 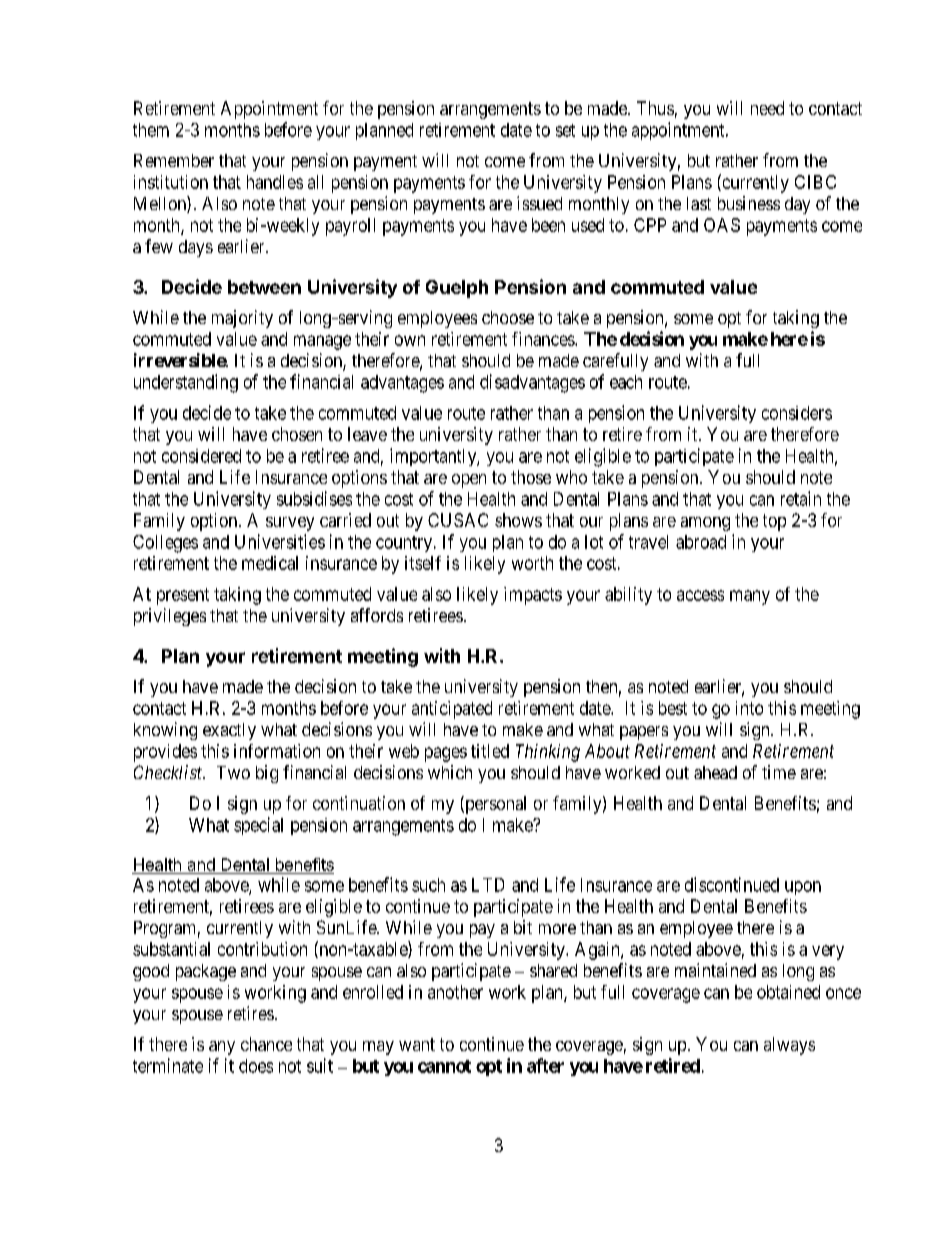 I want to click on into, so click(x=749, y=708).
